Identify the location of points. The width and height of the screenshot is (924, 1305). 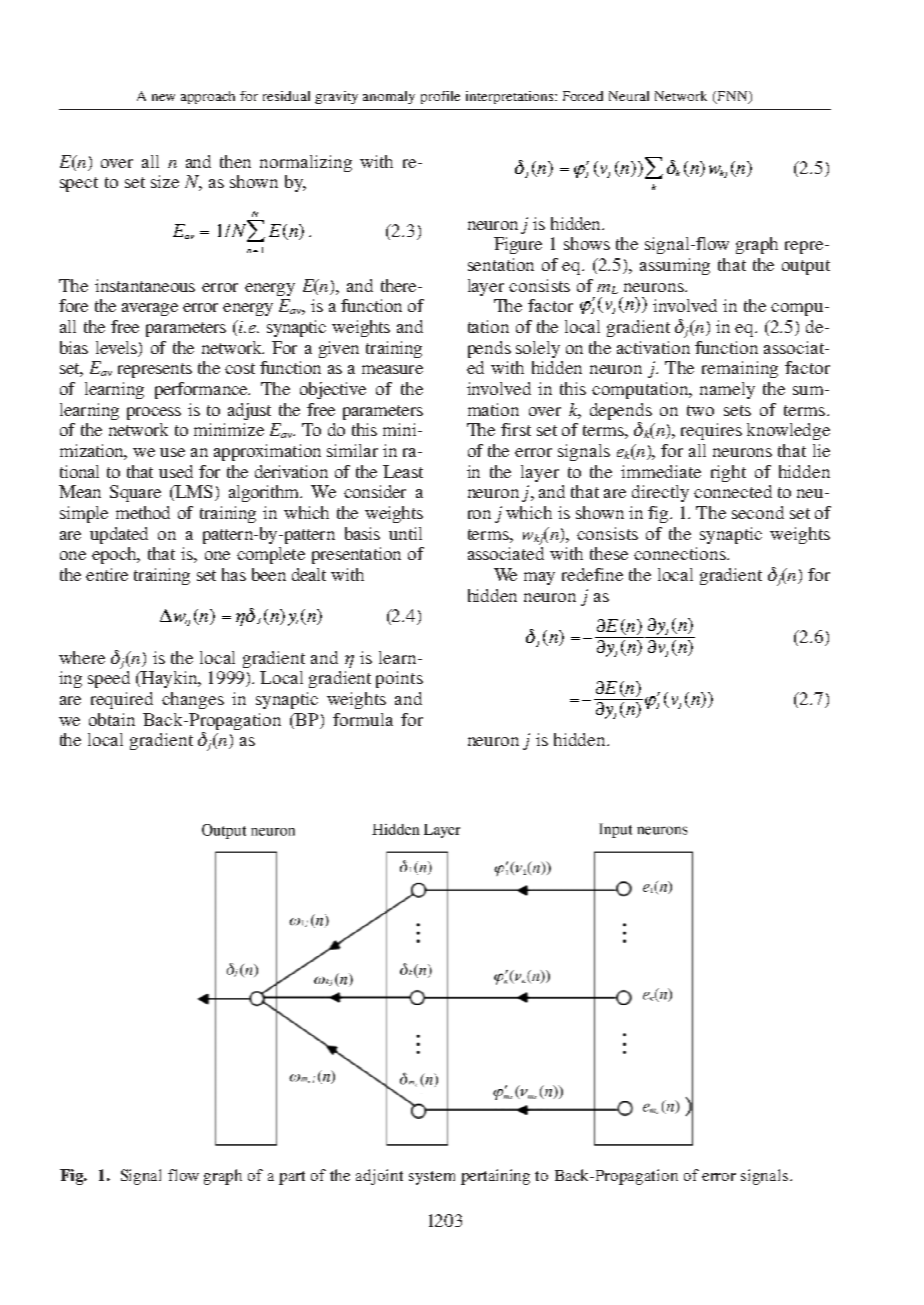
(399, 679).
